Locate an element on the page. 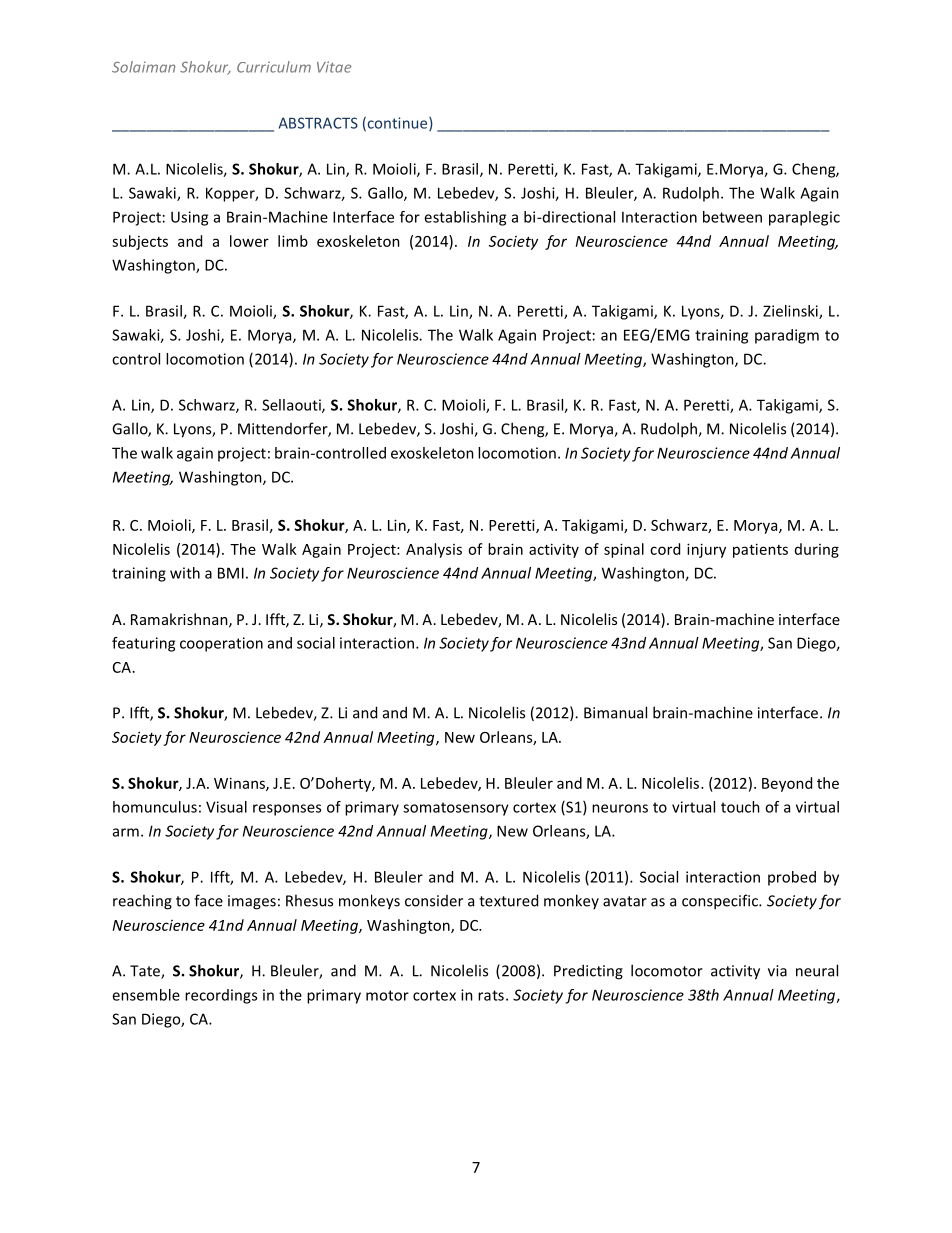 This page has width=952, height=1233. Beyond is located at coordinates (787, 784).
